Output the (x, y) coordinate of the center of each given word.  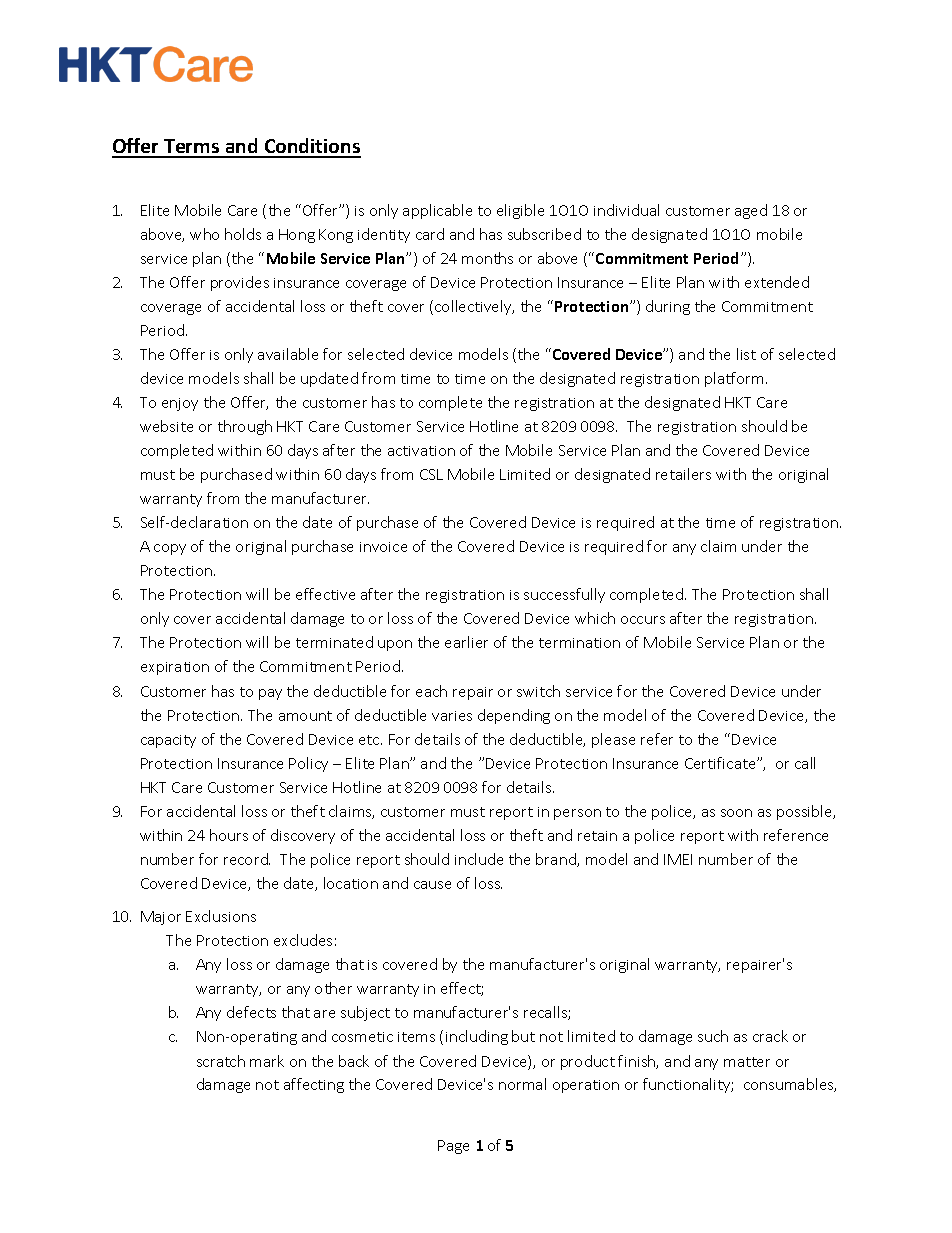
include (479, 859)
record (247, 859)
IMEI (678, 859)
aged (751, 211)
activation (421, 451)
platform (734, 379)
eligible (520, 211)
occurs (643, 620)
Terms (192, 148)
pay (270, 694)
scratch (221, 1061)
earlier (466, 642)
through (245, 427)
